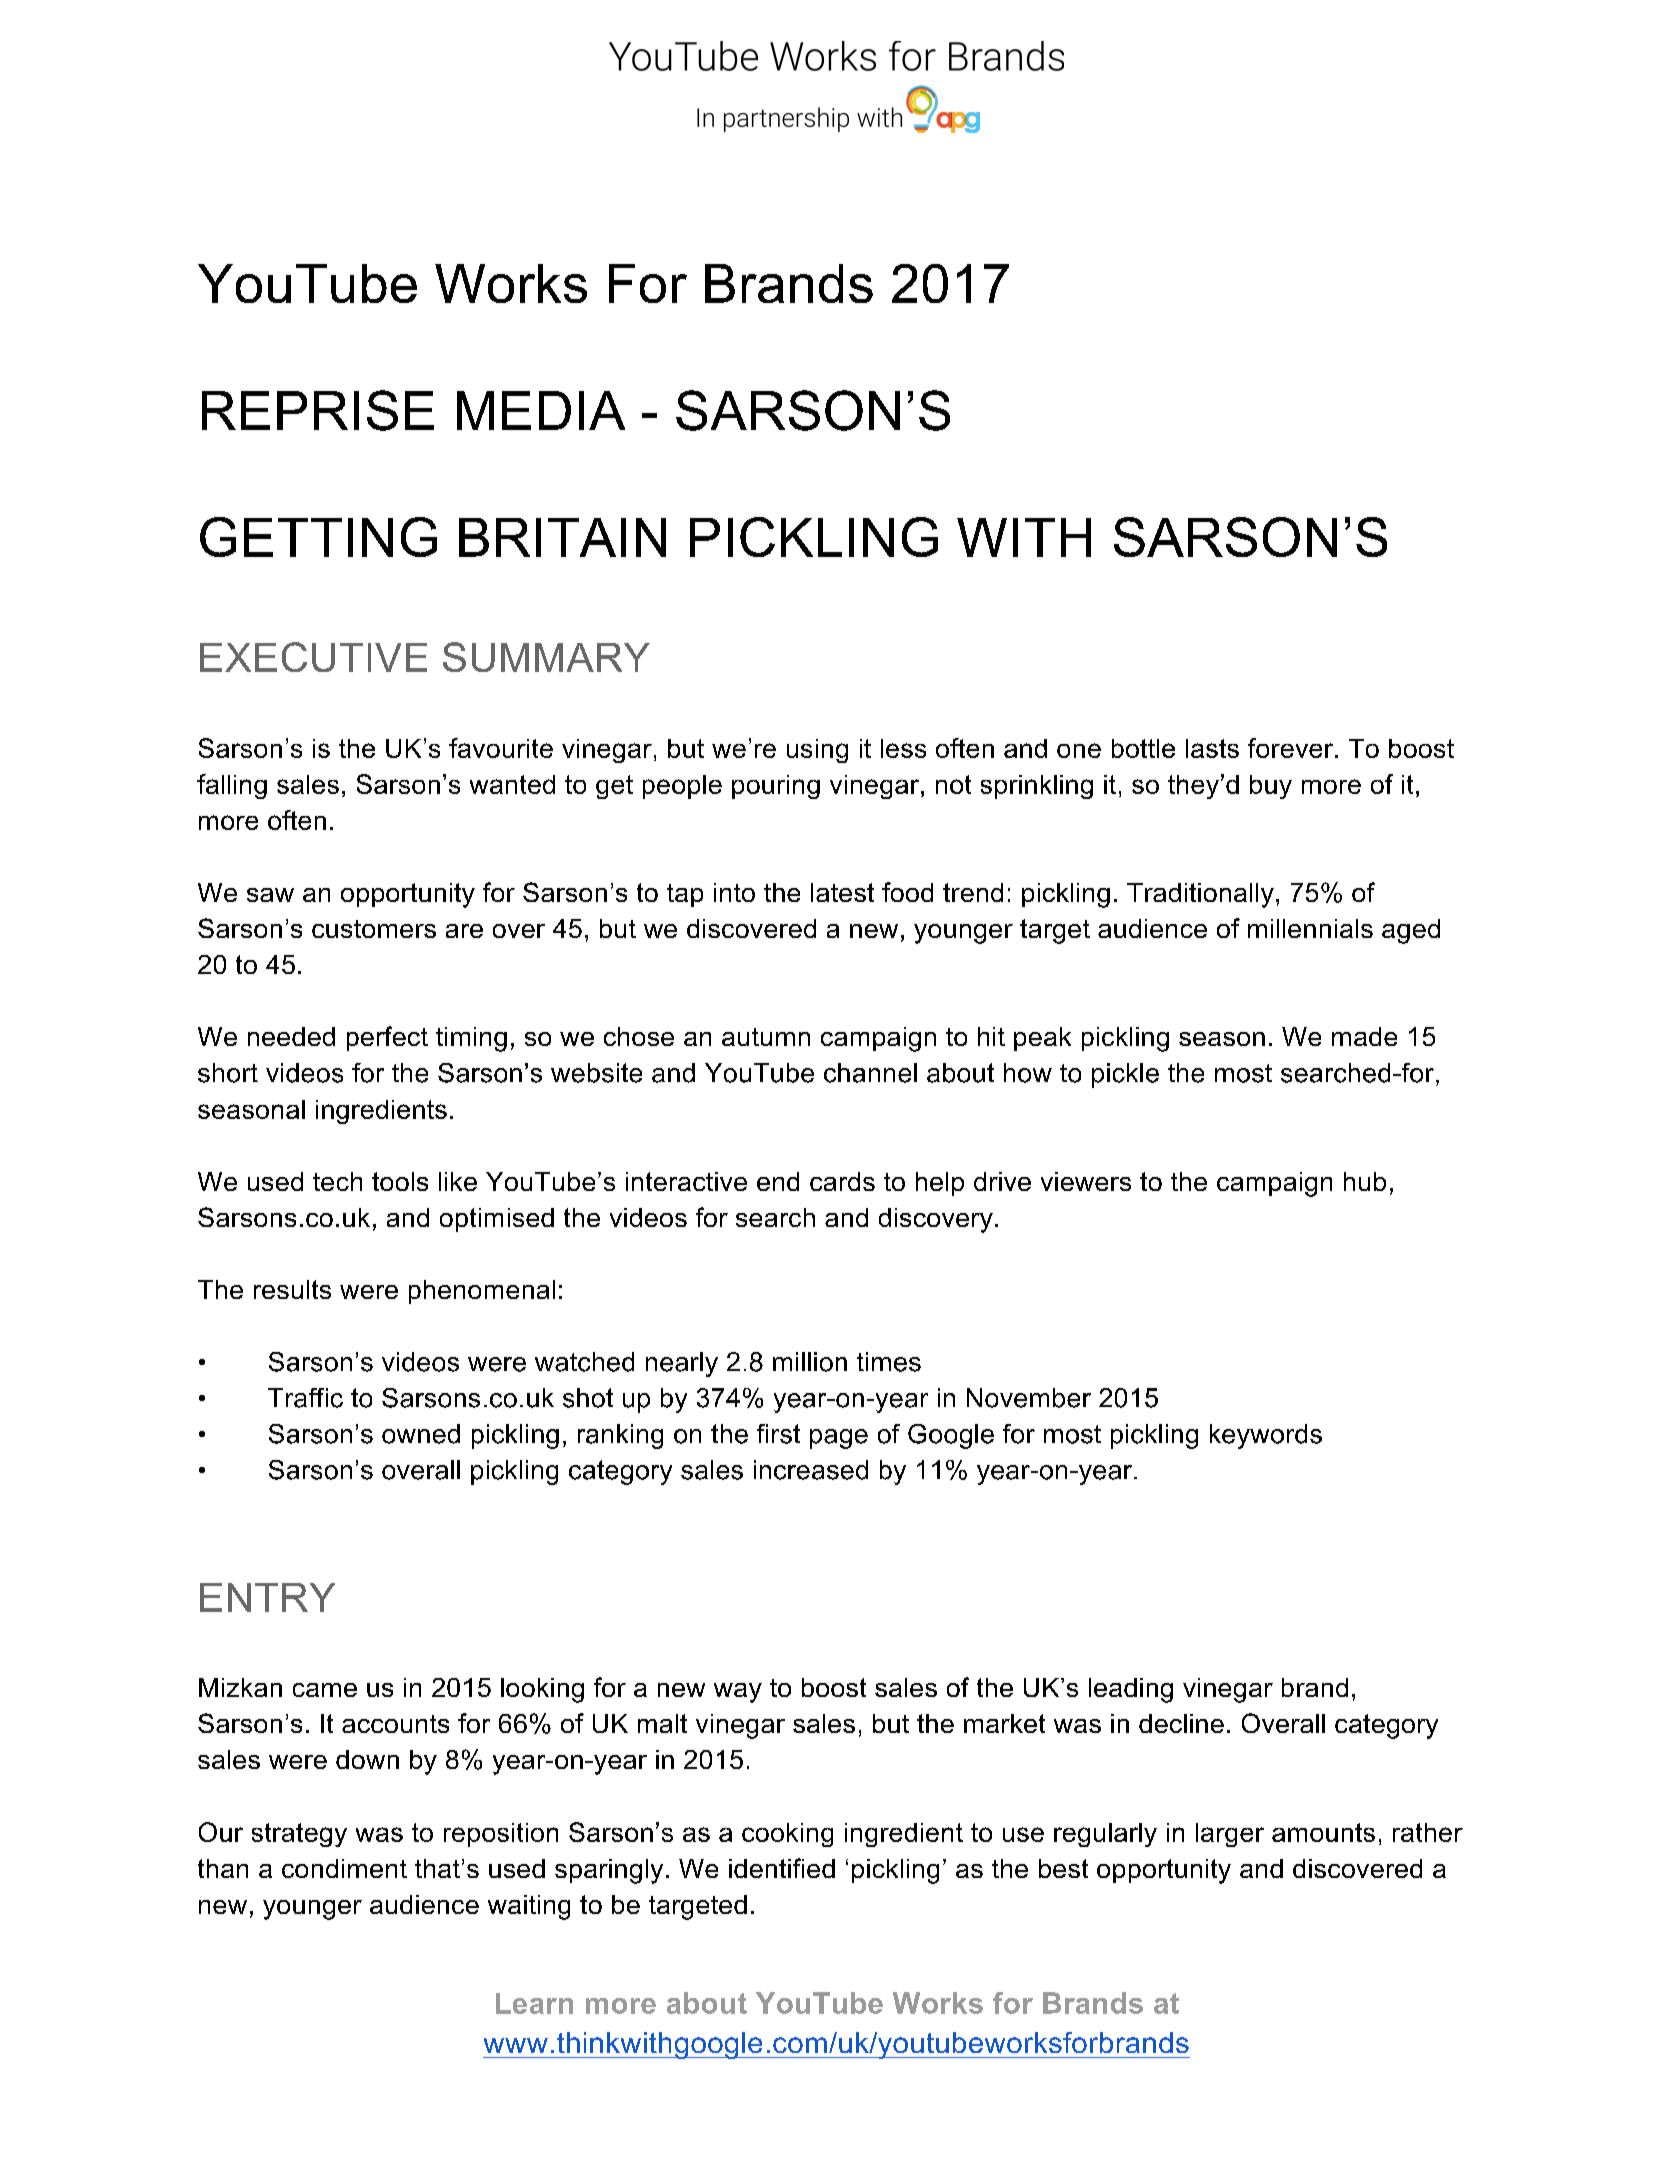 The width and height of the page is (1672, 2163). I want to click on increased, so click(811, 1470).
